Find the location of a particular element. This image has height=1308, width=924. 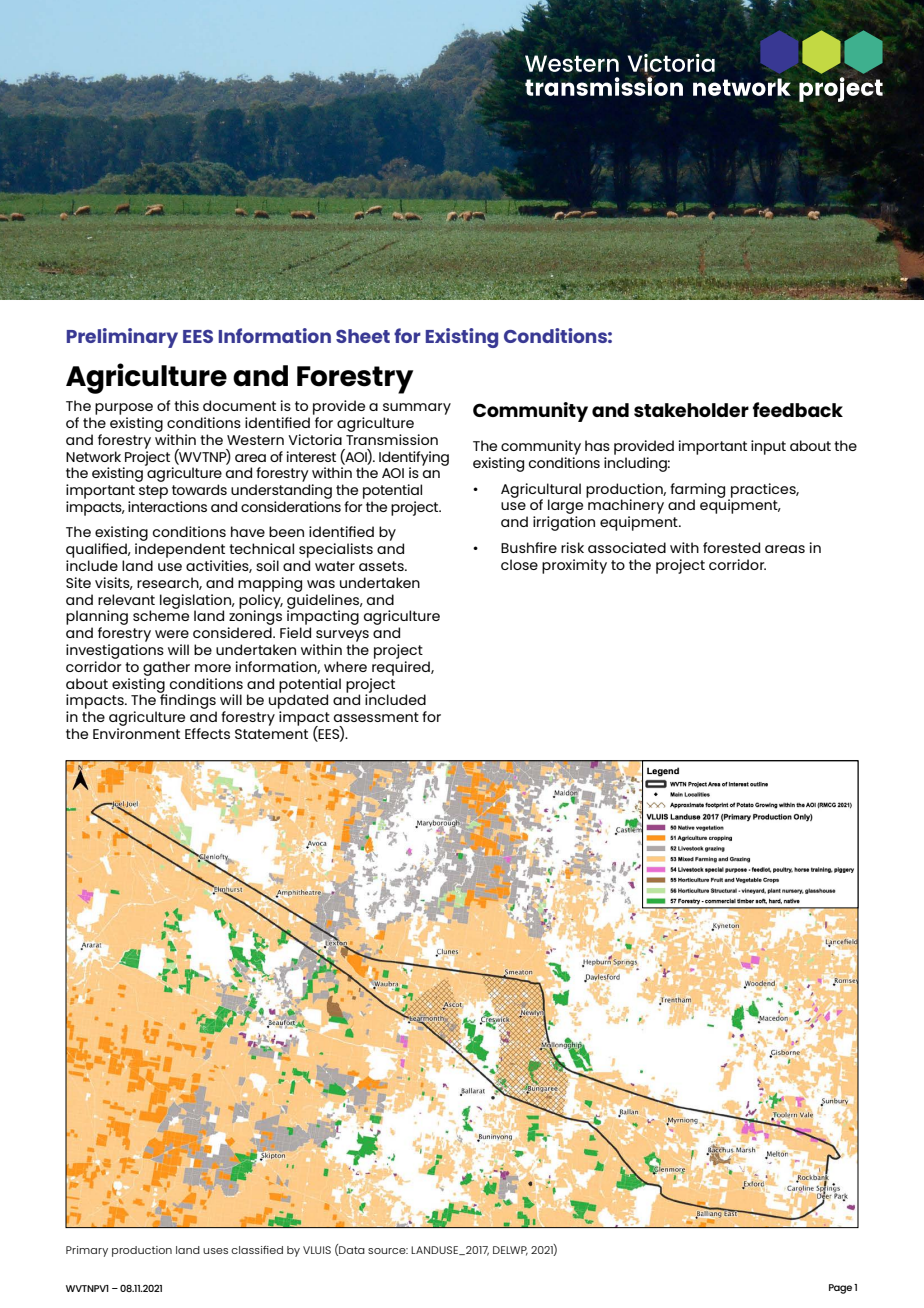

feedback is located at coordinates (798, 409).
